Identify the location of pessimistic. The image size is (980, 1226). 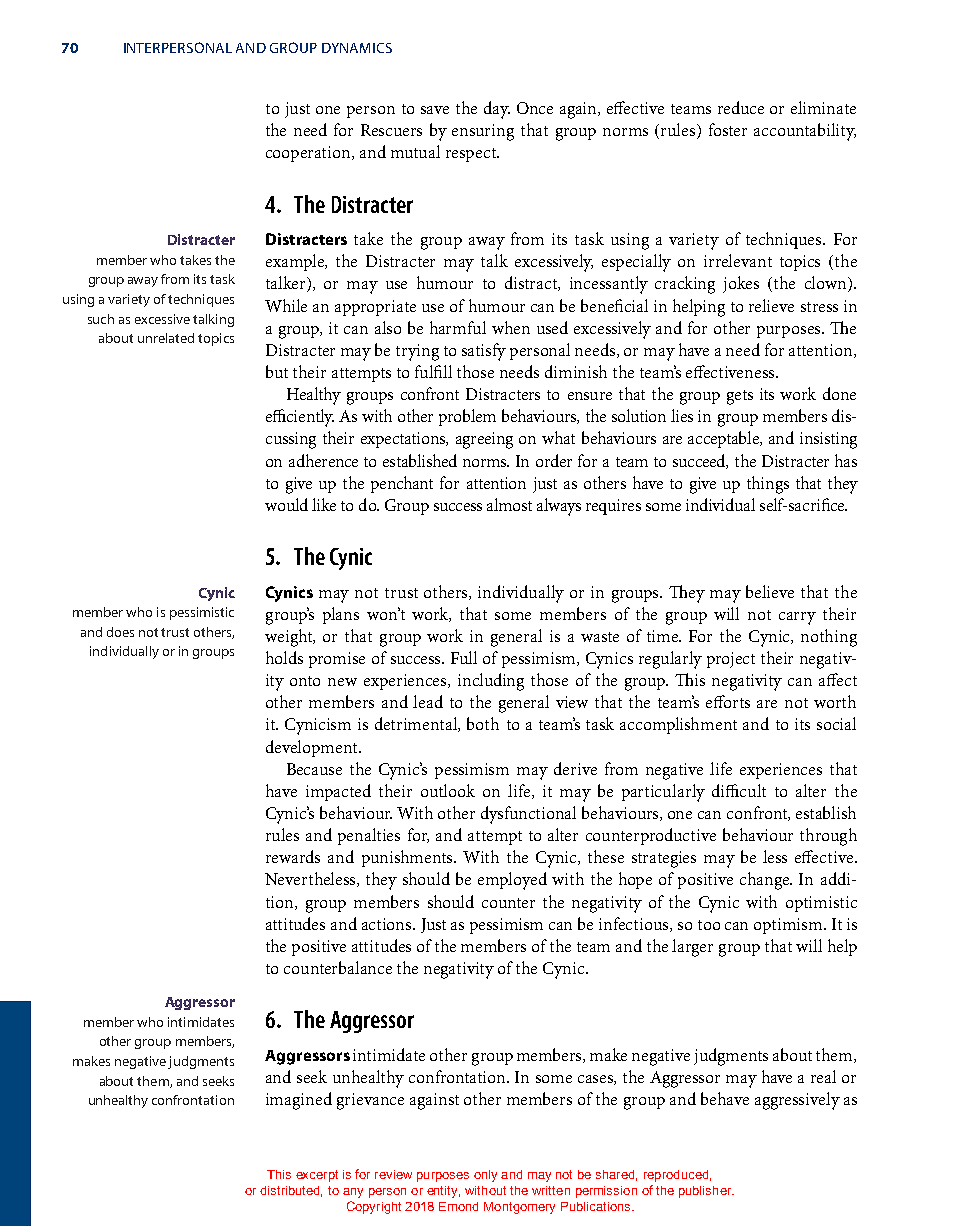
(202, 613).
